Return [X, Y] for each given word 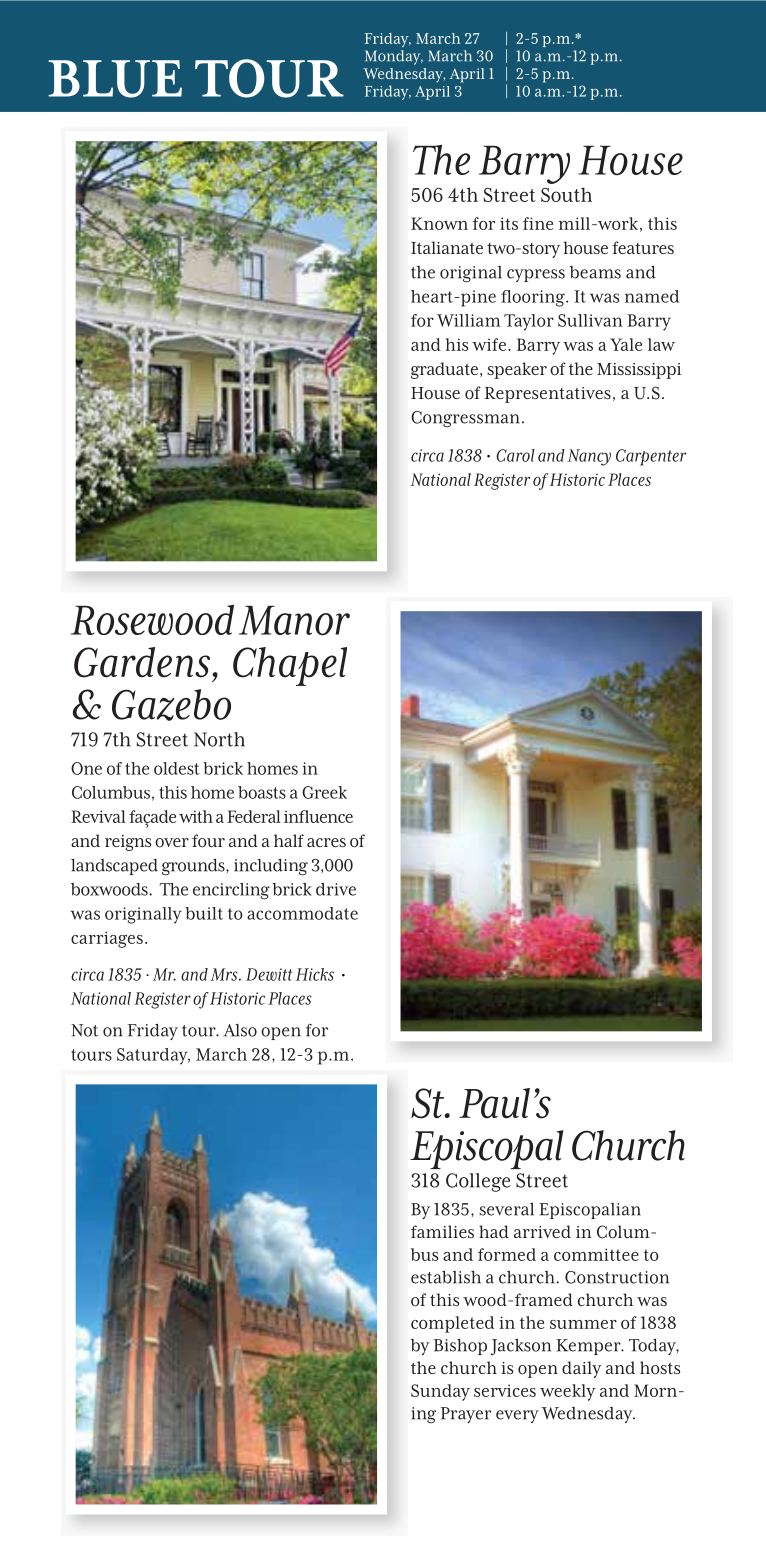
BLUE [115, 79]
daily [582, 1369]
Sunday [440, 1392]
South [566, 194]
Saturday [153, 1056]
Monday [394, 57]
